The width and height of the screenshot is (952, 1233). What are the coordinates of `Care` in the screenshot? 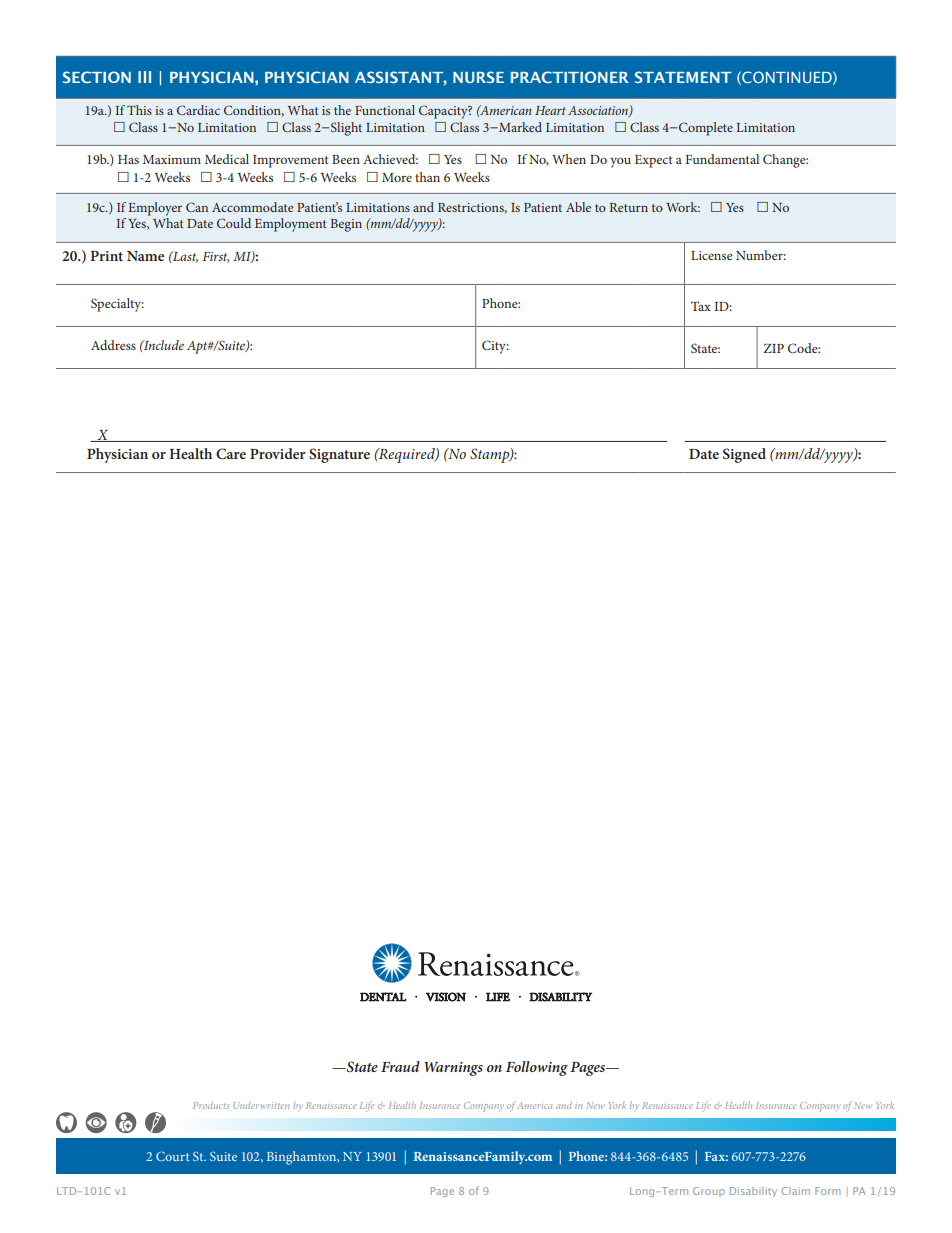 It's located at (231, 454).
